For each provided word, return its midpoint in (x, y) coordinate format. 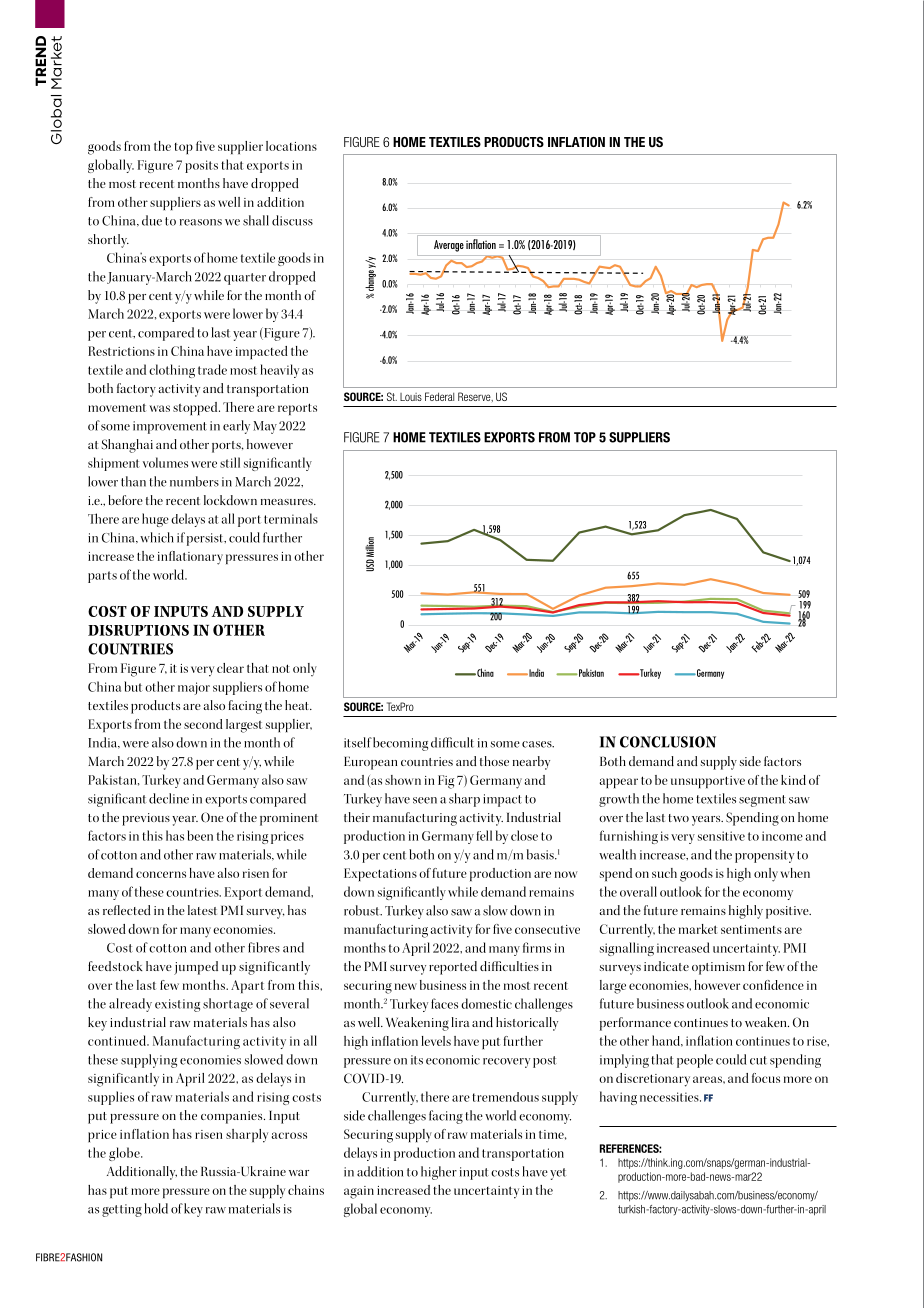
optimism (718, 968)
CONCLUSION (668, 742)
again (359, 1192)
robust (363, 910)
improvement (170, 427)
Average (449, 246)
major (194, 688)
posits (201, 166)
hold (156, 1208)
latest (202, 910)
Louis (411, 397)
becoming (400, 744)
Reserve (475, 397)
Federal (439, 396)
